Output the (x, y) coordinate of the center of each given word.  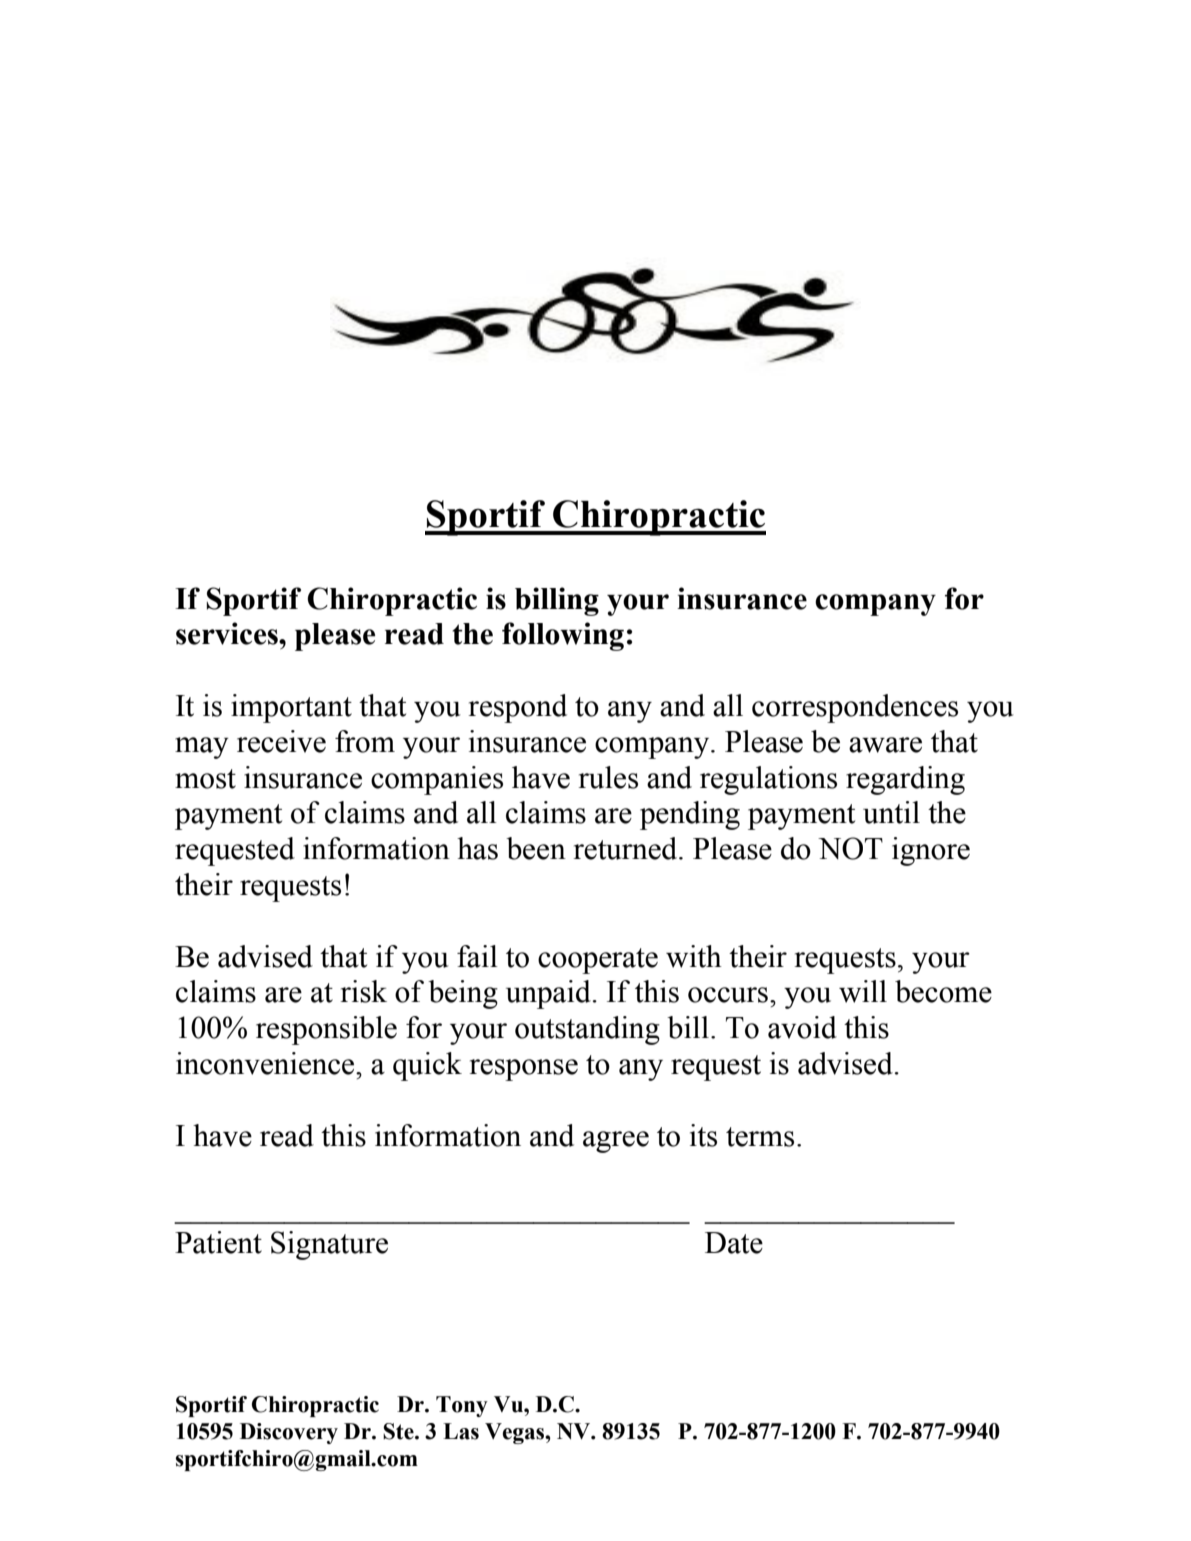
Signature (329, 1245)
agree (616, 1142)
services (228, 633)
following (563, 636)
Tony (462, 1406)
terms (760, 1137)
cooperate (598, 961)
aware (885, 745)
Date (734, 1243)
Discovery (289, 1433)
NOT (850, 848)
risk (363, 991)
